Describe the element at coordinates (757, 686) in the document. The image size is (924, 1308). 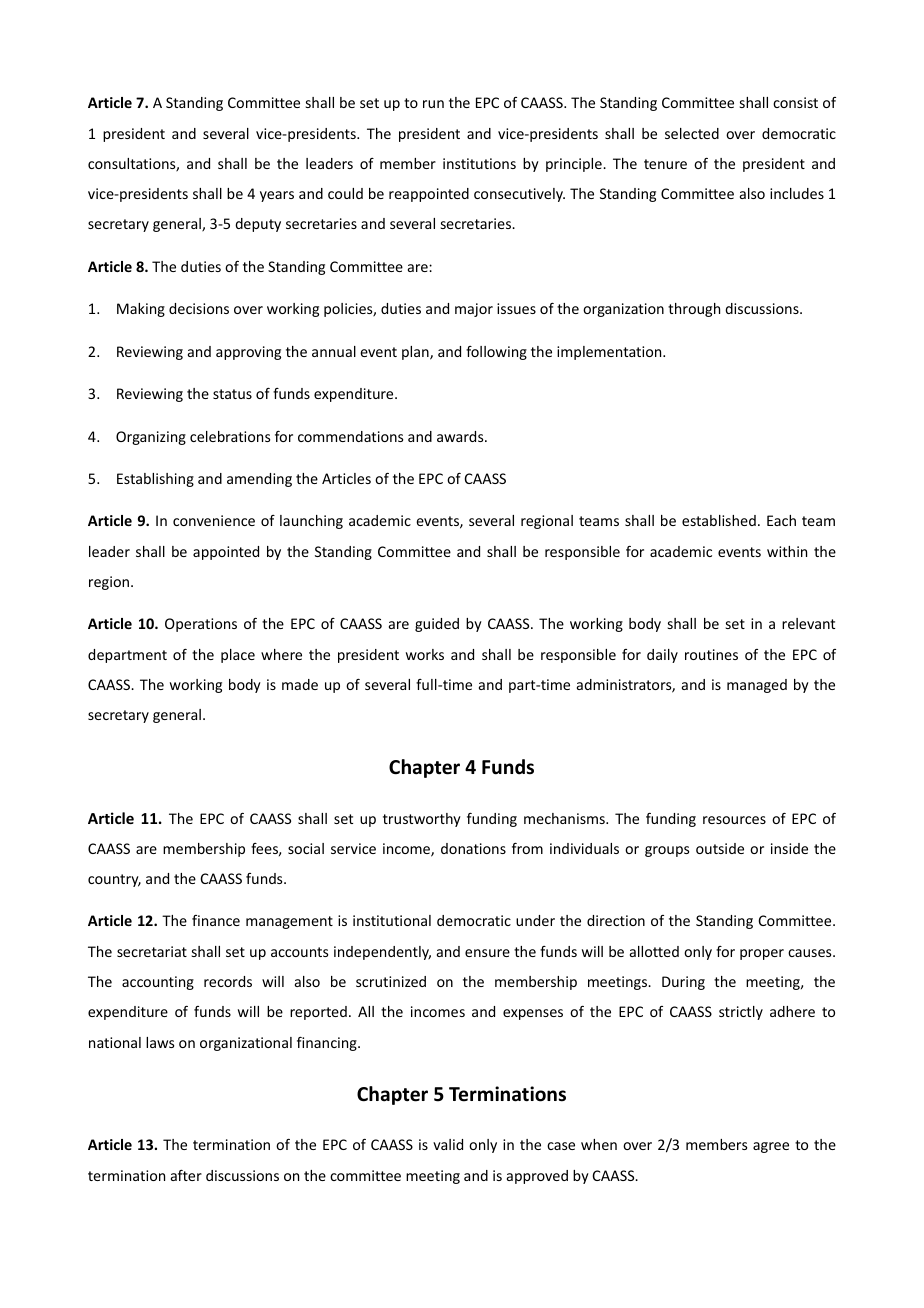
I see `managed` at that location.
